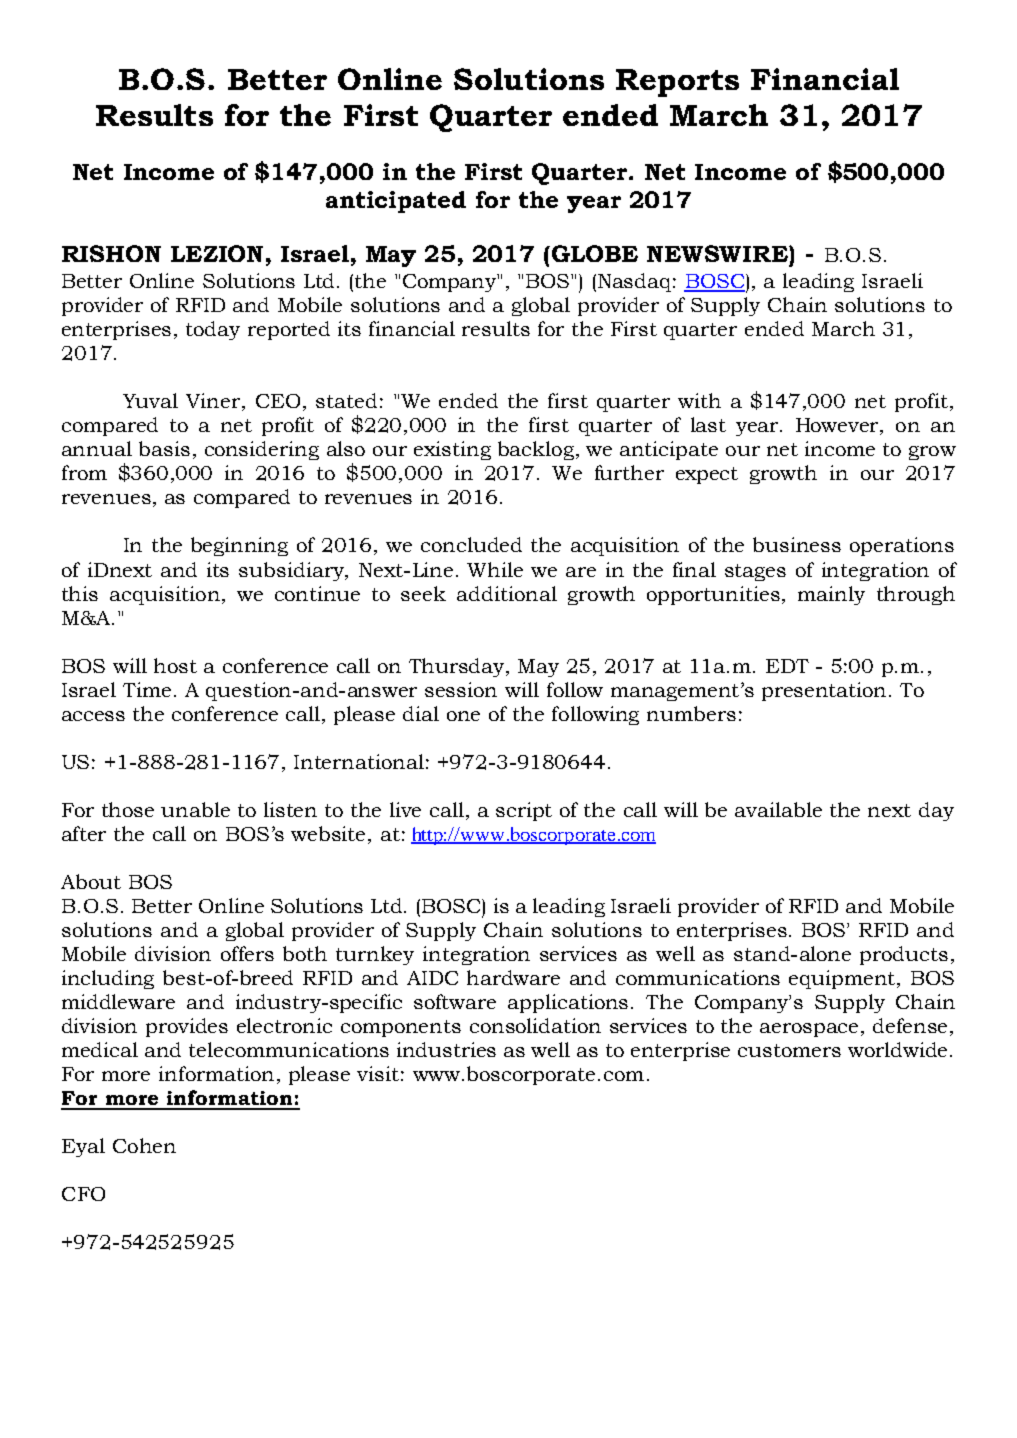  Describe the element at coordinates (699, 400) in the screenshot. I see `with` at that location.
